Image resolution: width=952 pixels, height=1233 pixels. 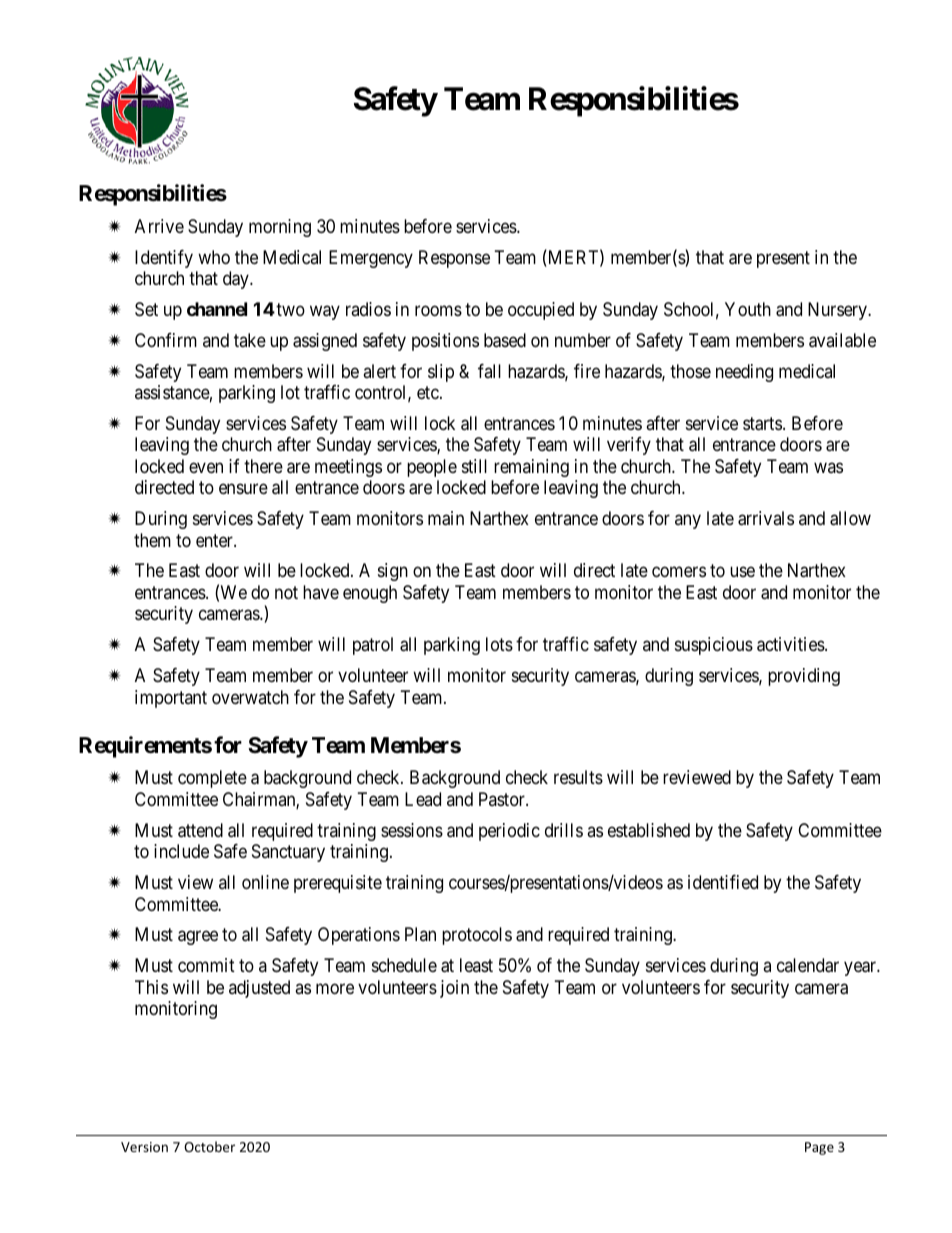 What do you see at coordinates (499, 644) in the screenshot?
I see `lots` at bounding box center [499, 644].
